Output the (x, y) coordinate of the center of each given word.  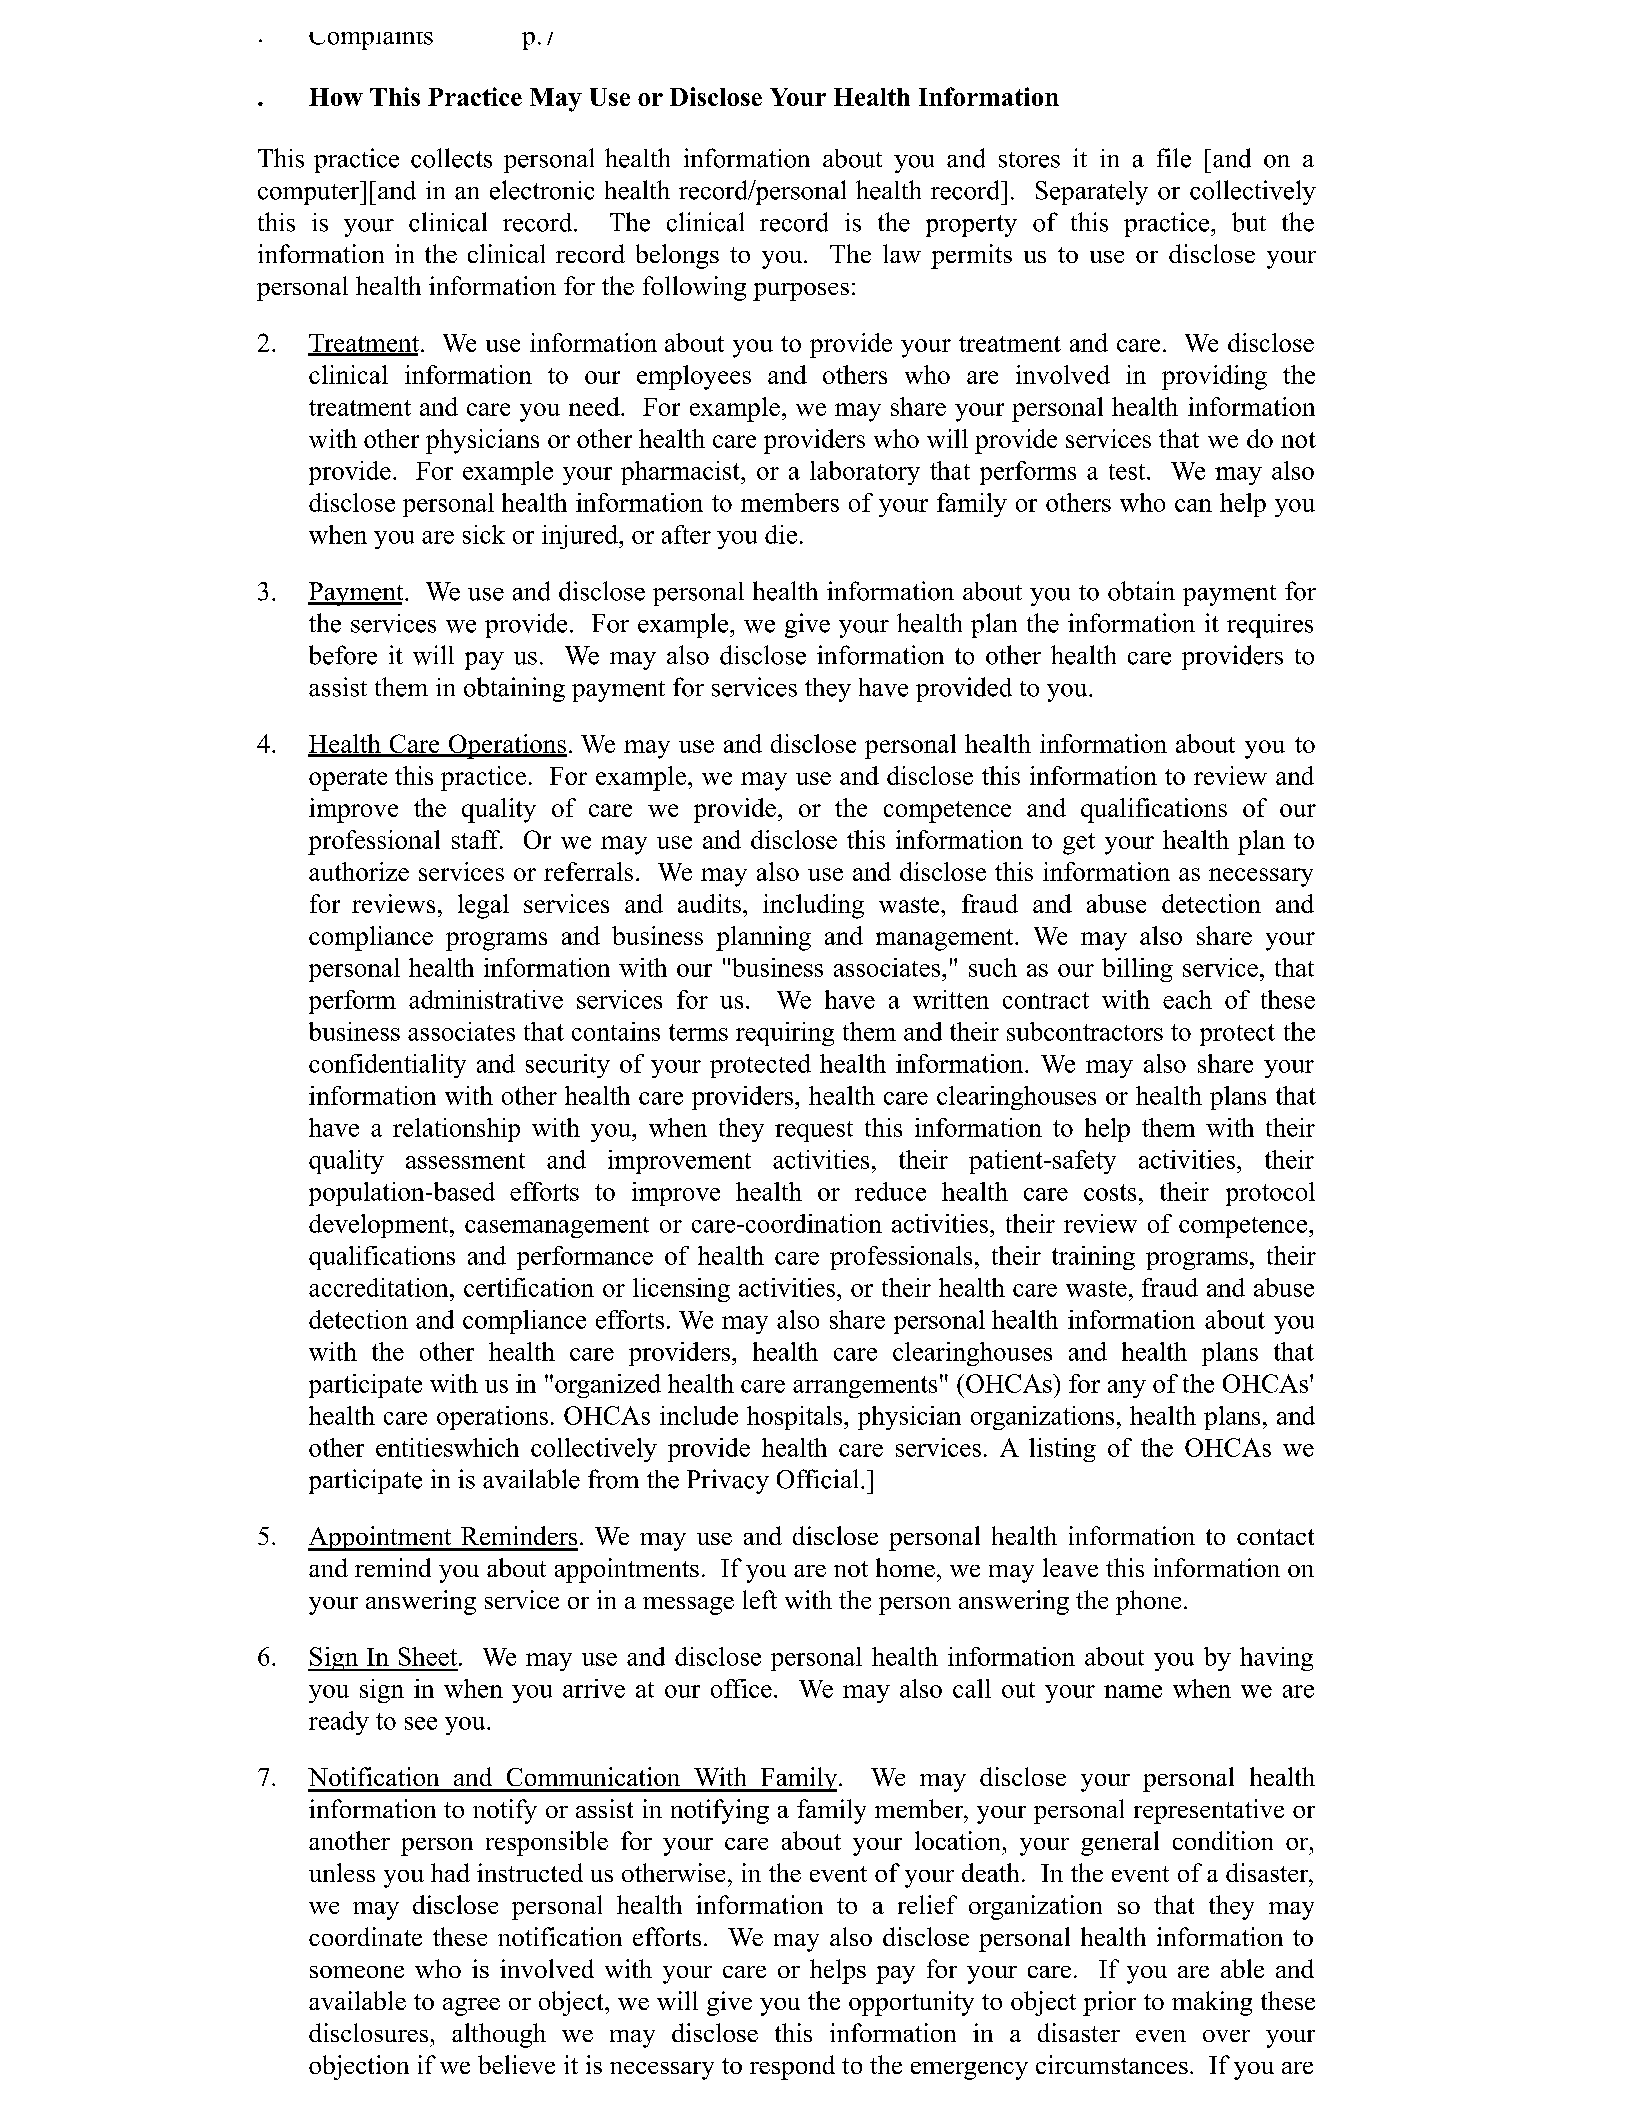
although (499, 2035)
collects (451, 158)
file (1174, 158)
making (1212, 2003)
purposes (801, 292)
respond (792, 2067)
